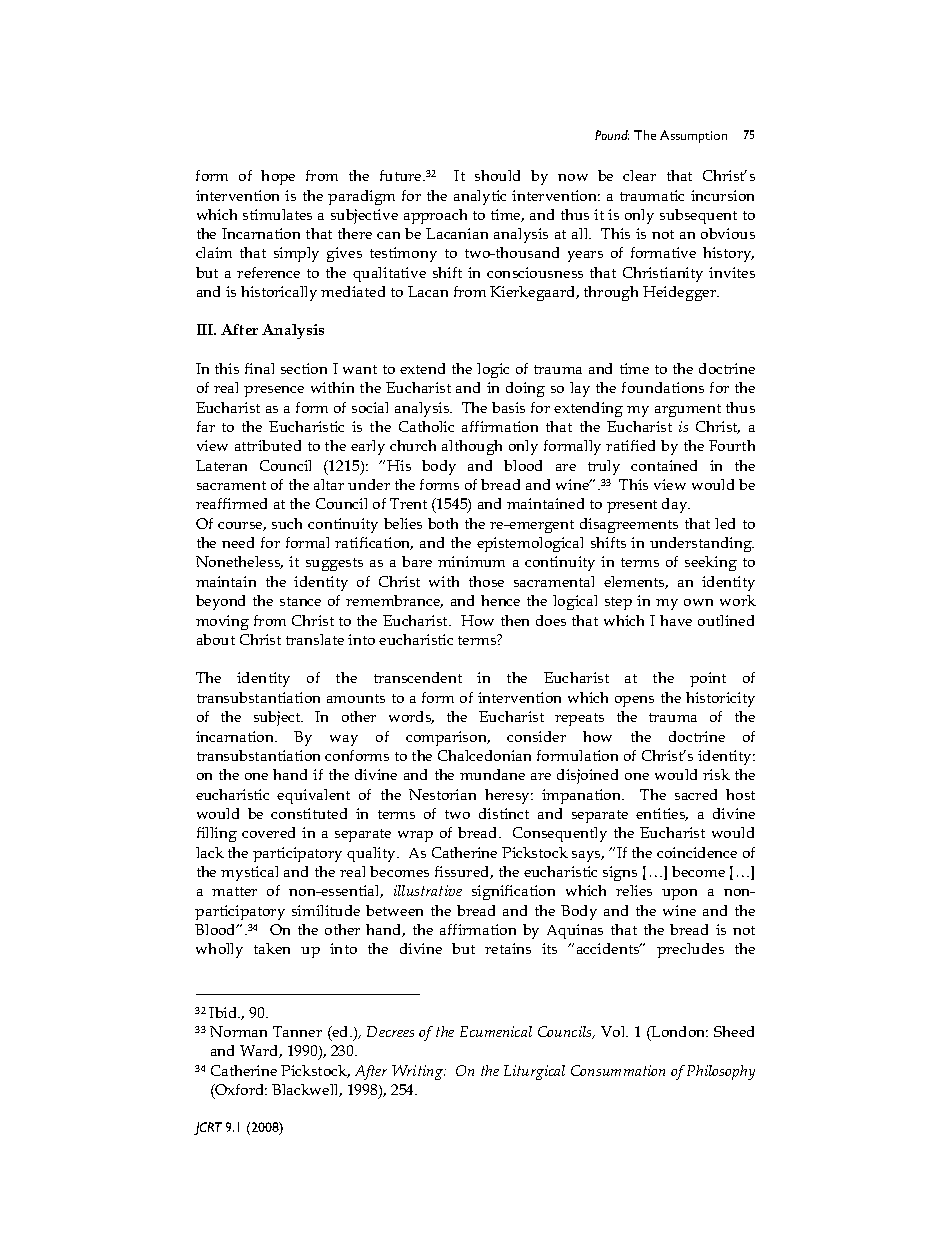 The width and height of the image is (952, 1233). Describe the element at coordinates (268, 445) in the image. I see `attributed` at that location.
